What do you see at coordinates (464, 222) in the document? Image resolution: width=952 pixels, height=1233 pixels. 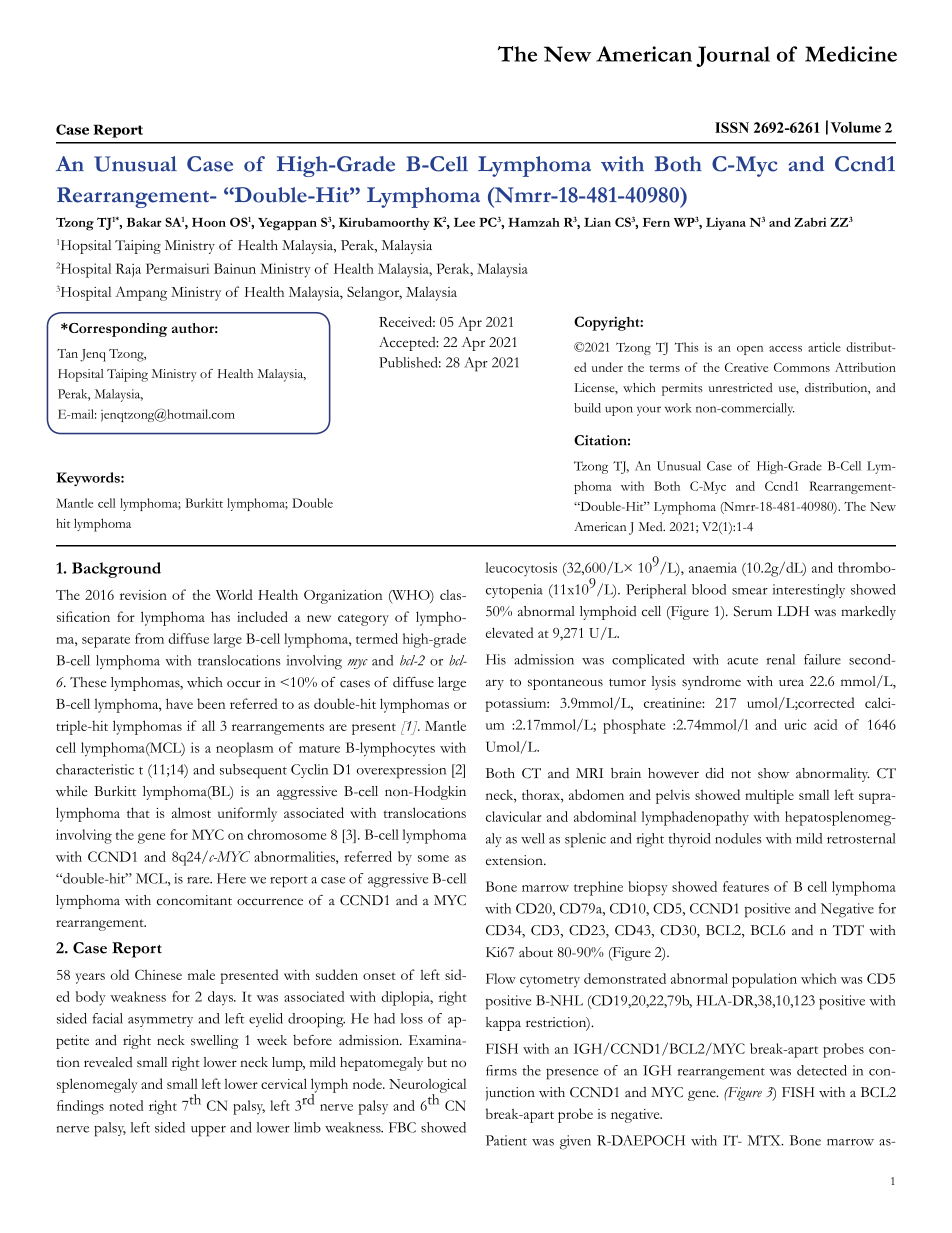 I see `Lee` at bounding box center [464, 222].
